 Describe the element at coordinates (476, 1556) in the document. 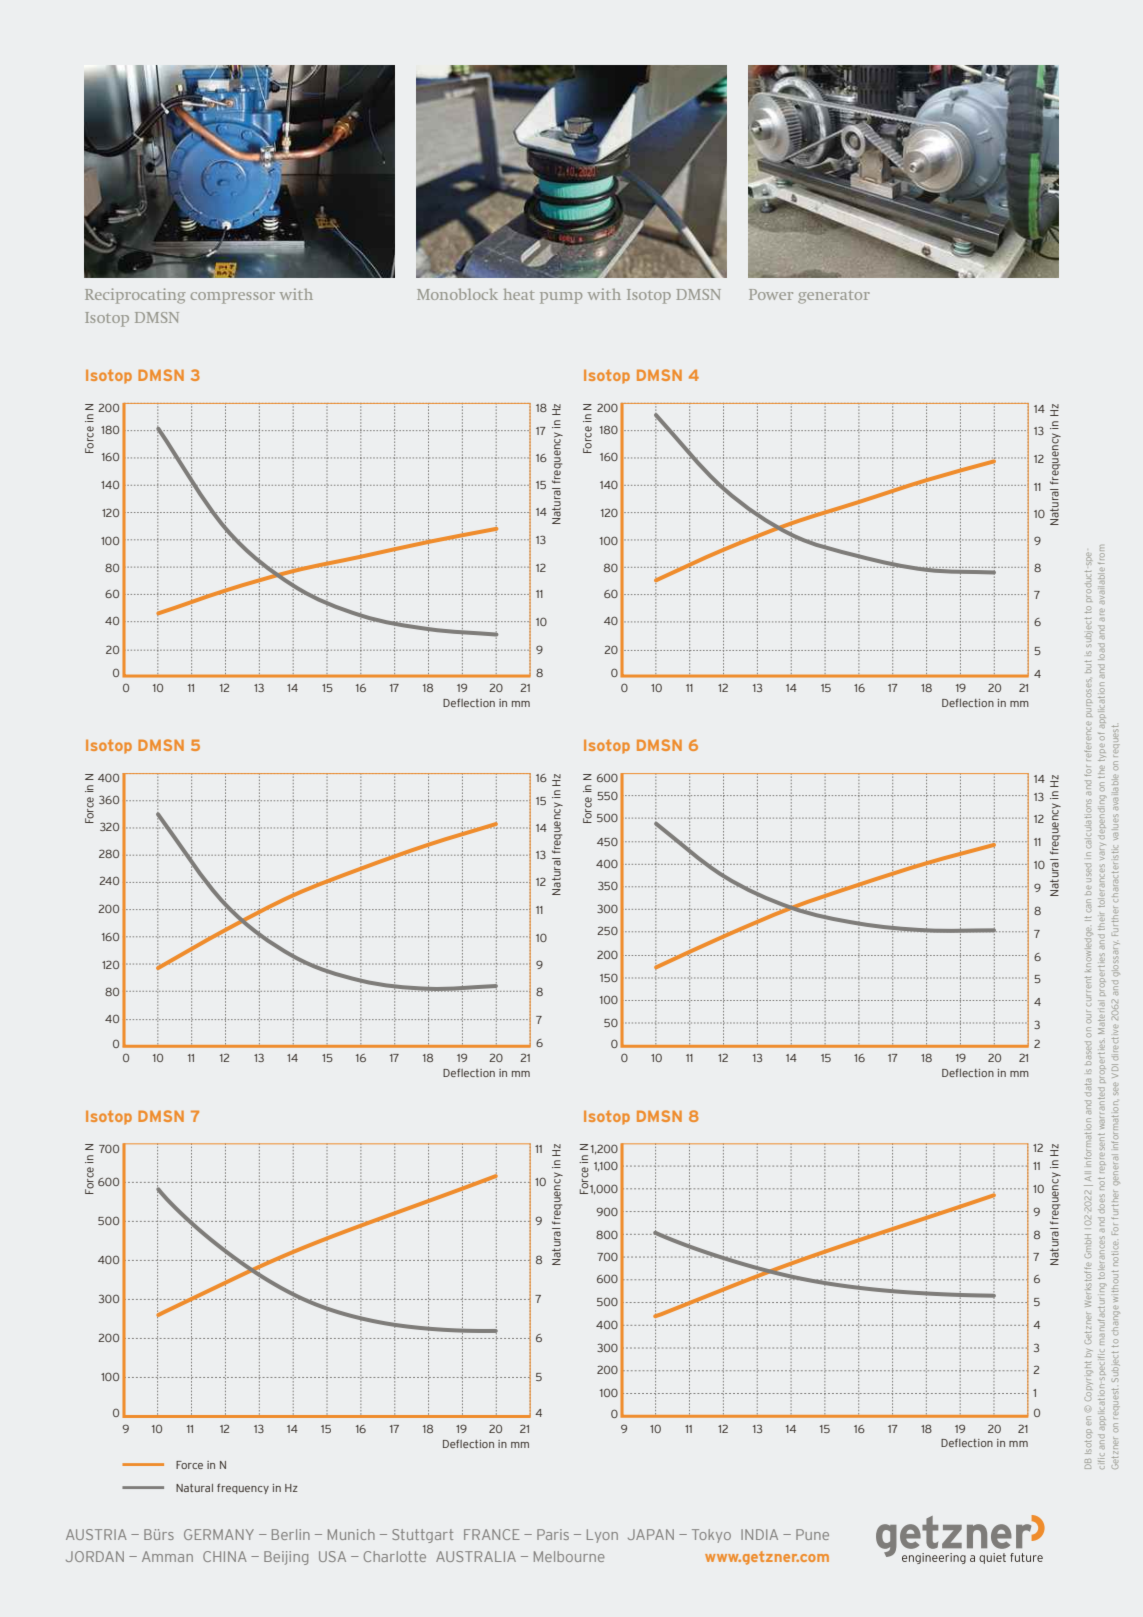

I see `AUSTRALIA` at that location.
